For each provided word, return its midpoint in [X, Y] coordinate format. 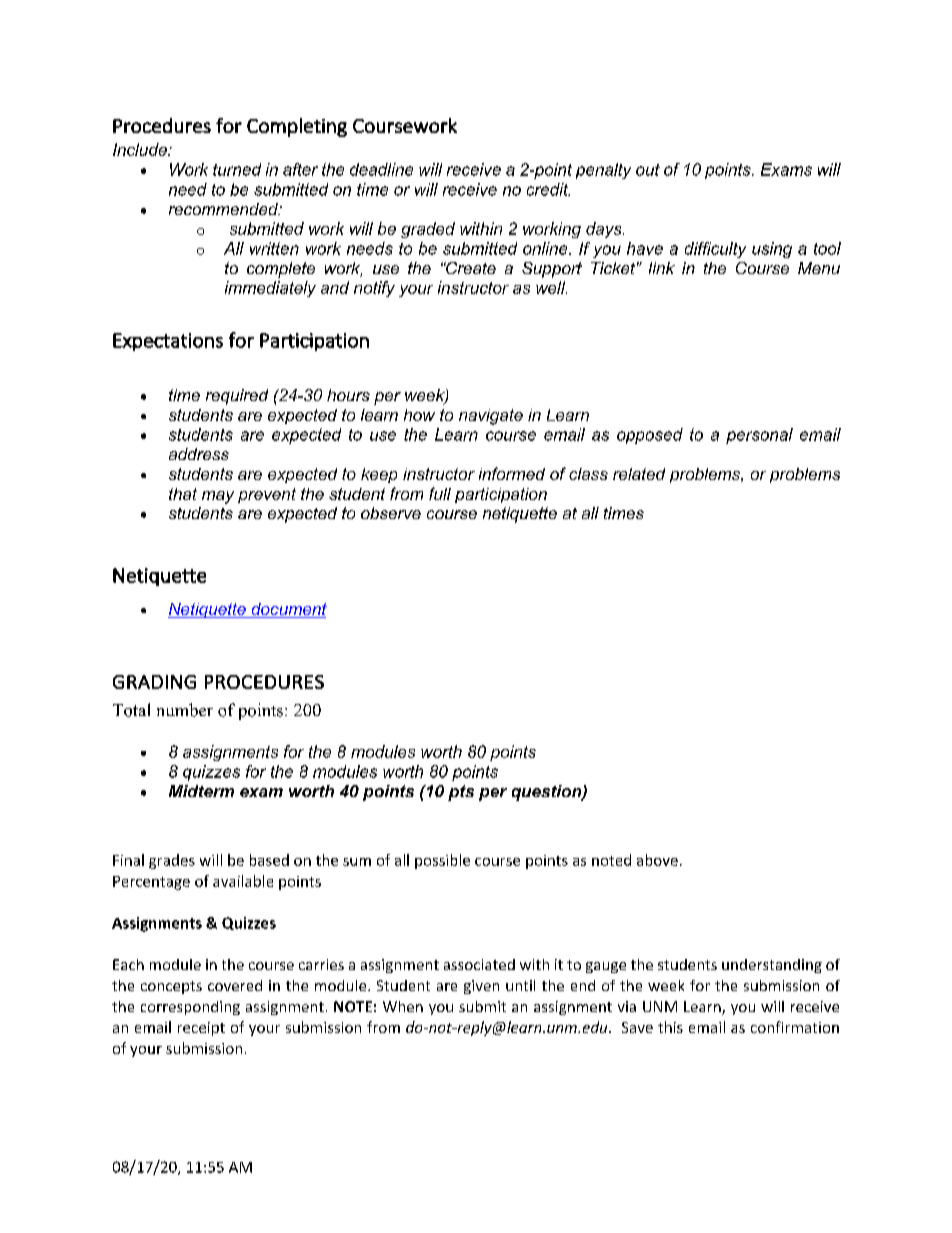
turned [237, 169]
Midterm [201, 791]
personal [759, 436]
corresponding [190, 1008]
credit [548, 189]
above [657, 860]
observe [391, 513]
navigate [491, 417]
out [648, 170]
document [288, 610]
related [639, 474]
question [548, 793]
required [237, 397]
